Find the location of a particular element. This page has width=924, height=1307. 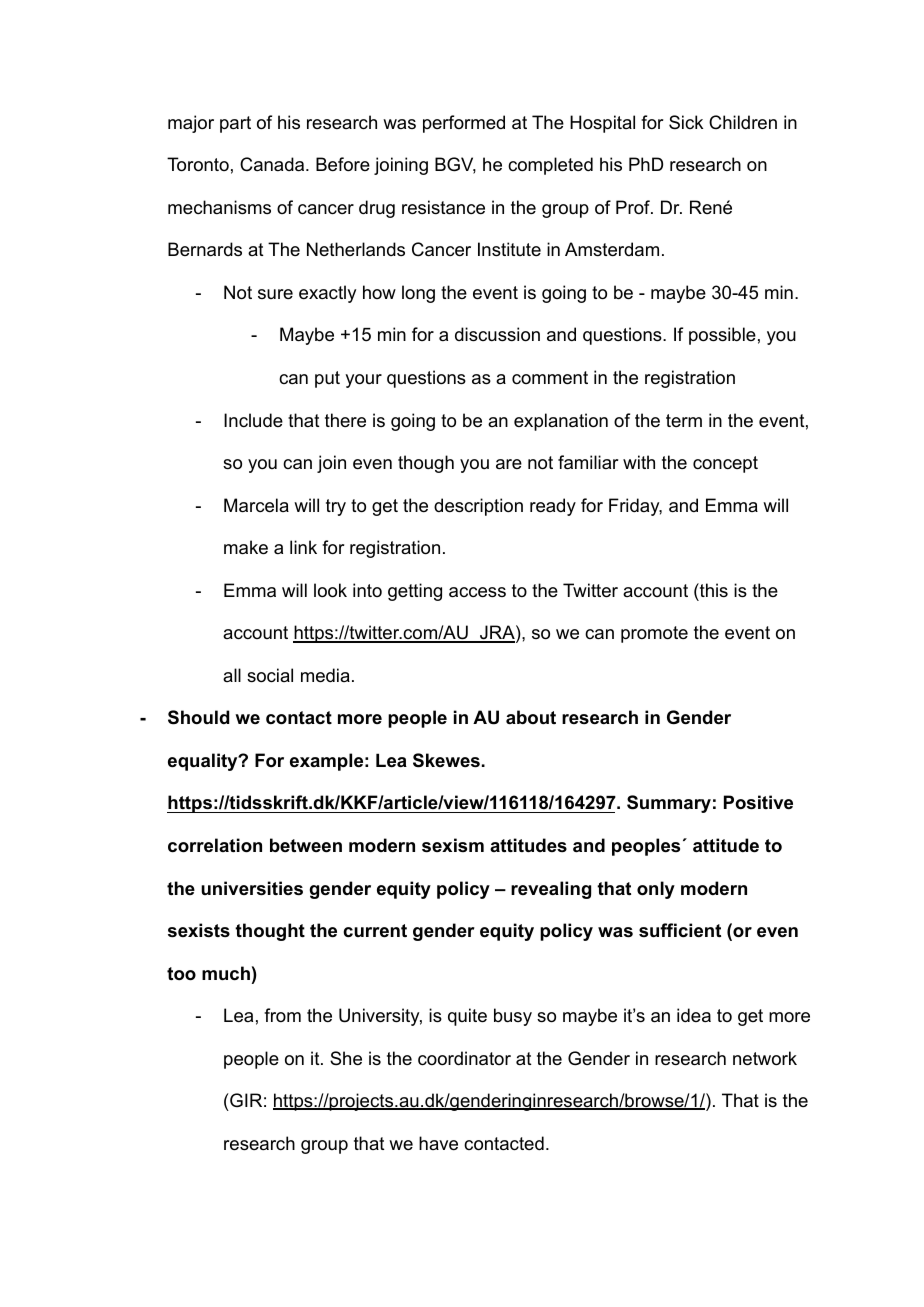

Sick is located at coordinates (686, 122).
